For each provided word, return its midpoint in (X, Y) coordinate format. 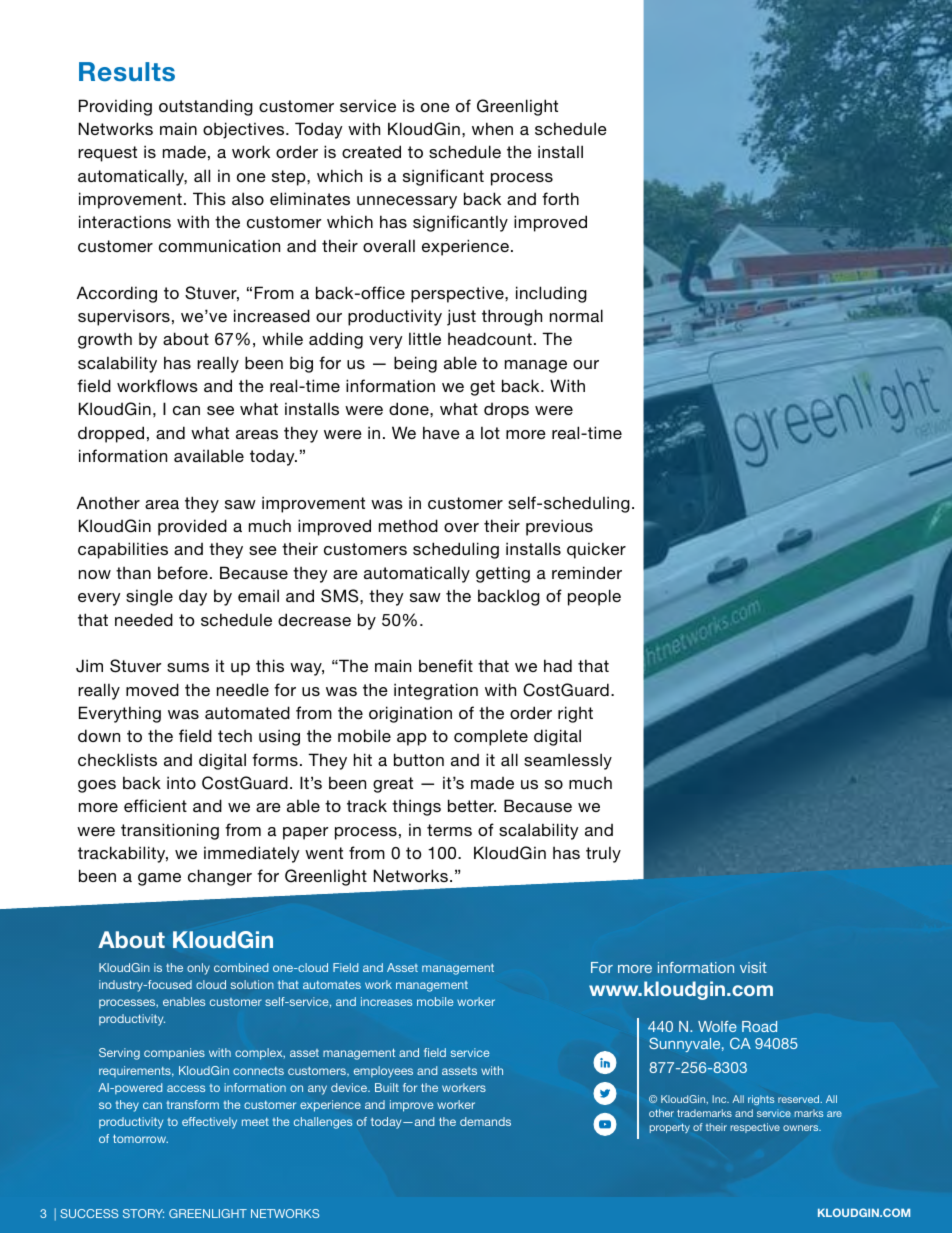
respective (755, 1128)
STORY (143, 1213)
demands (485, 1121)
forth (560, 198)
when (492, 128)
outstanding (206, 107)
